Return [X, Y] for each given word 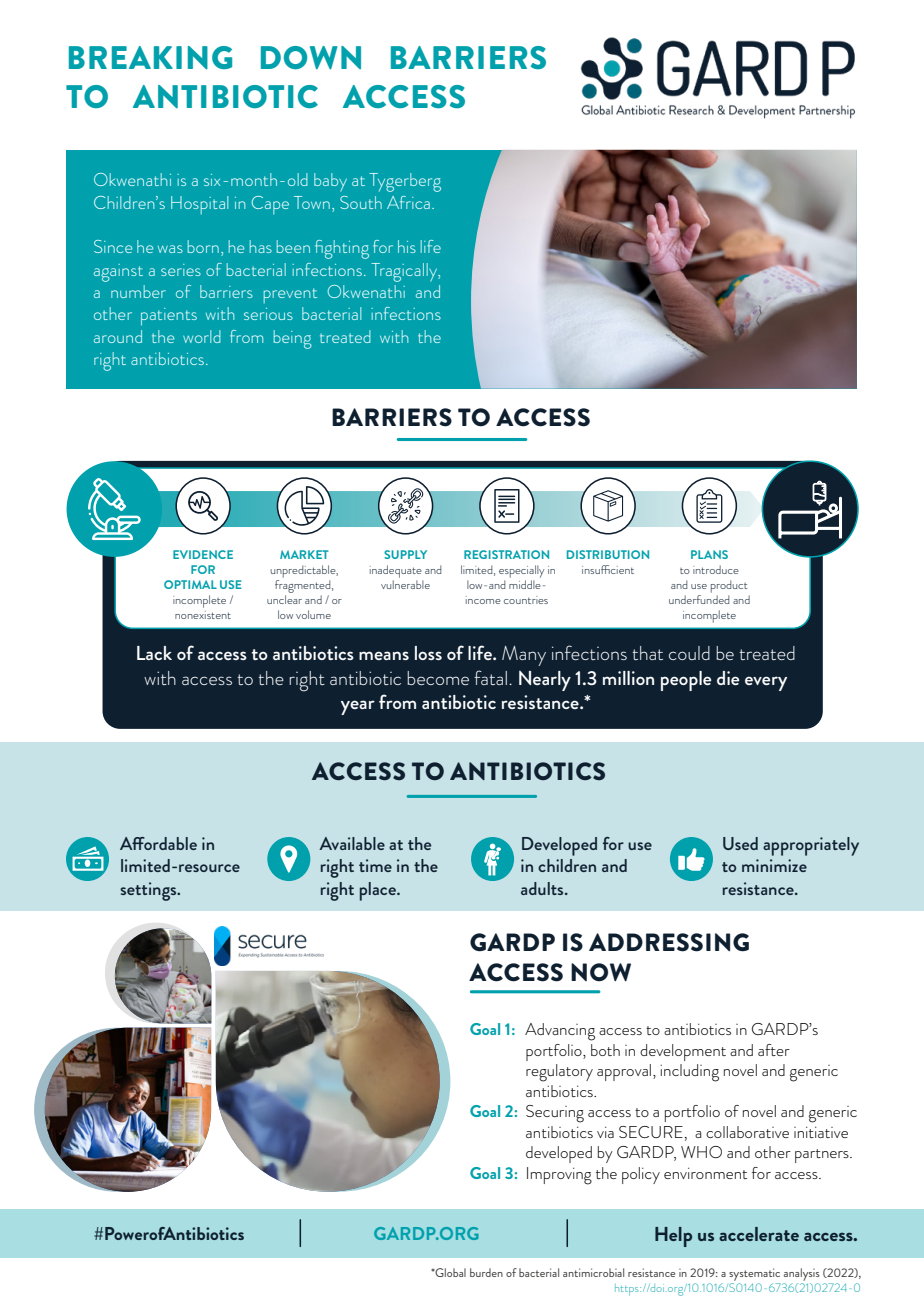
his [407, 246]
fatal [490, 677]
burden [486, 1272]
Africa [408, 202]
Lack [154, 653]
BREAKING [150, 57]
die [728, 678]
